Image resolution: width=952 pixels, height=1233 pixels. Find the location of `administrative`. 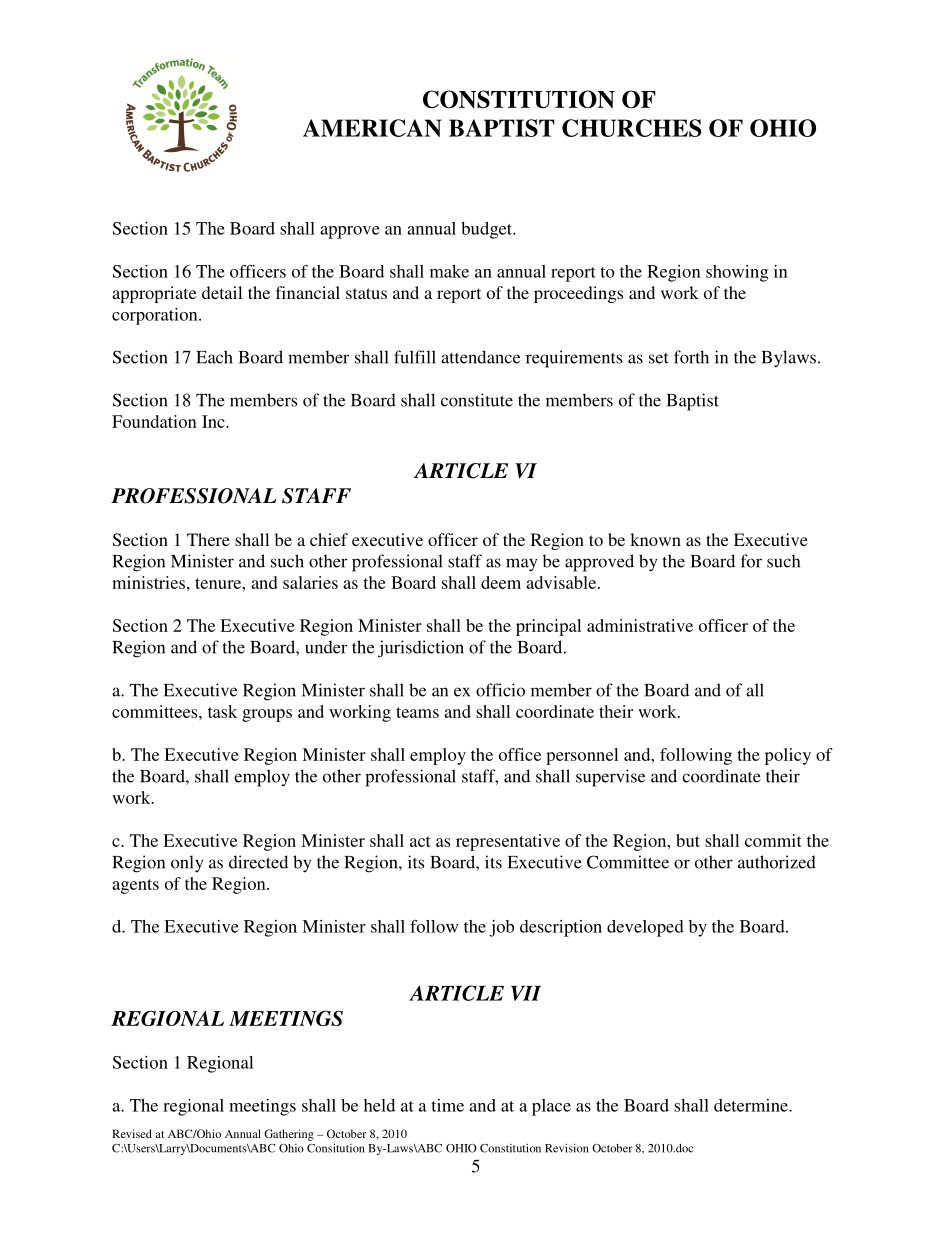

administrative is located at coordinates (640, 625).
